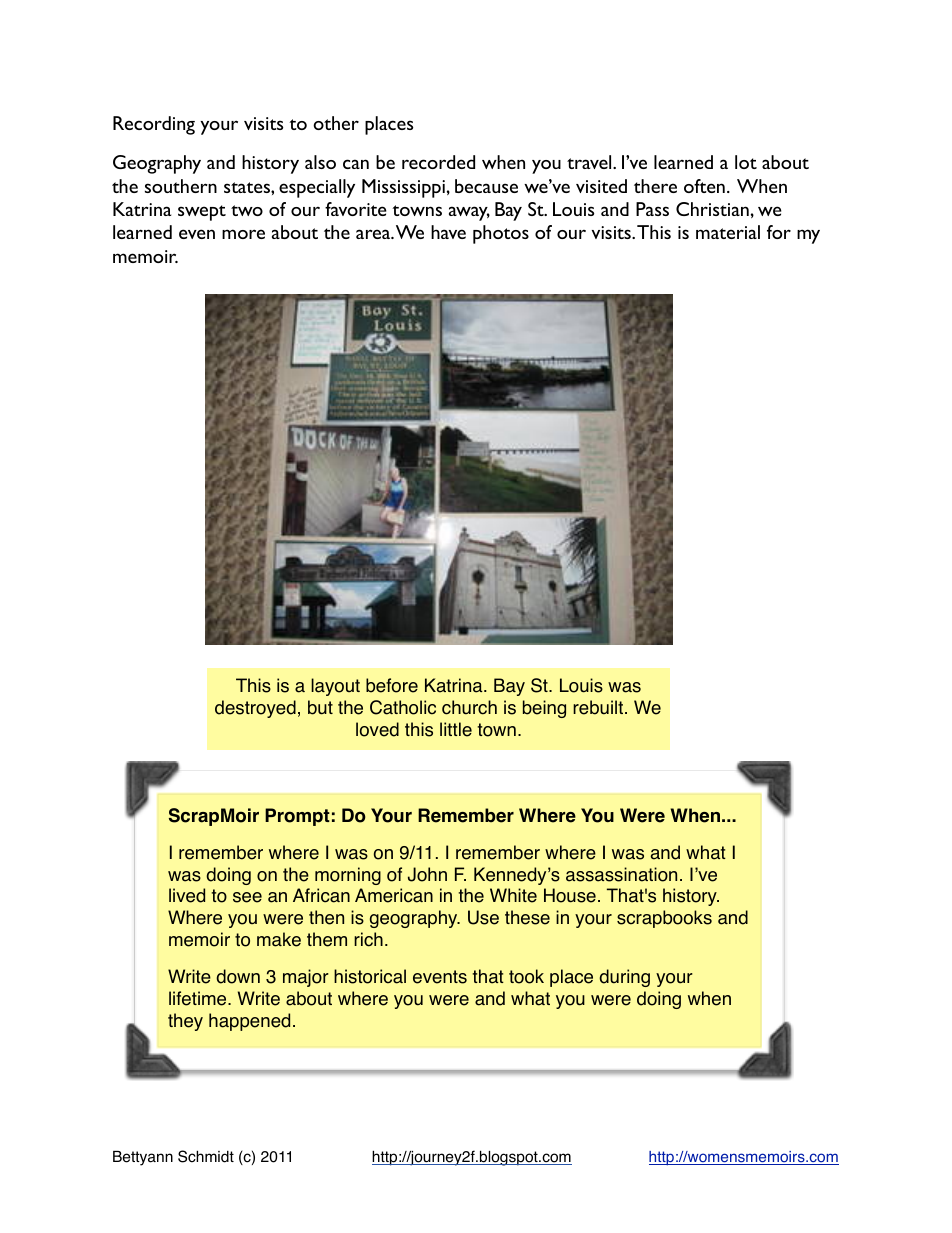 The height and width of the page is (1233, 952). I want to click on but, so click(320, 707).
